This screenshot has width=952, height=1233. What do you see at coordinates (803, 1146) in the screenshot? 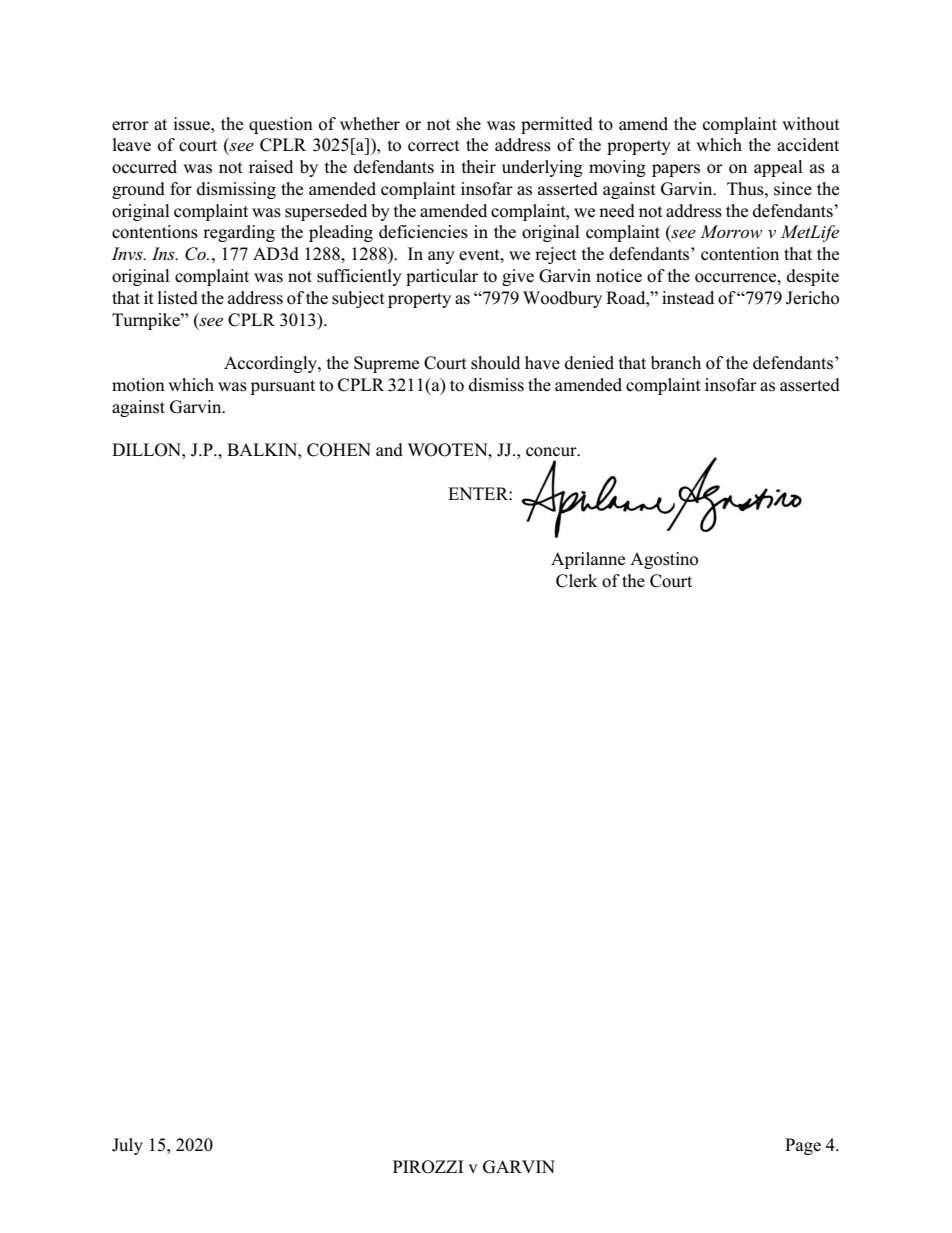
I see `Page` at bounding box center [803, 1146].
